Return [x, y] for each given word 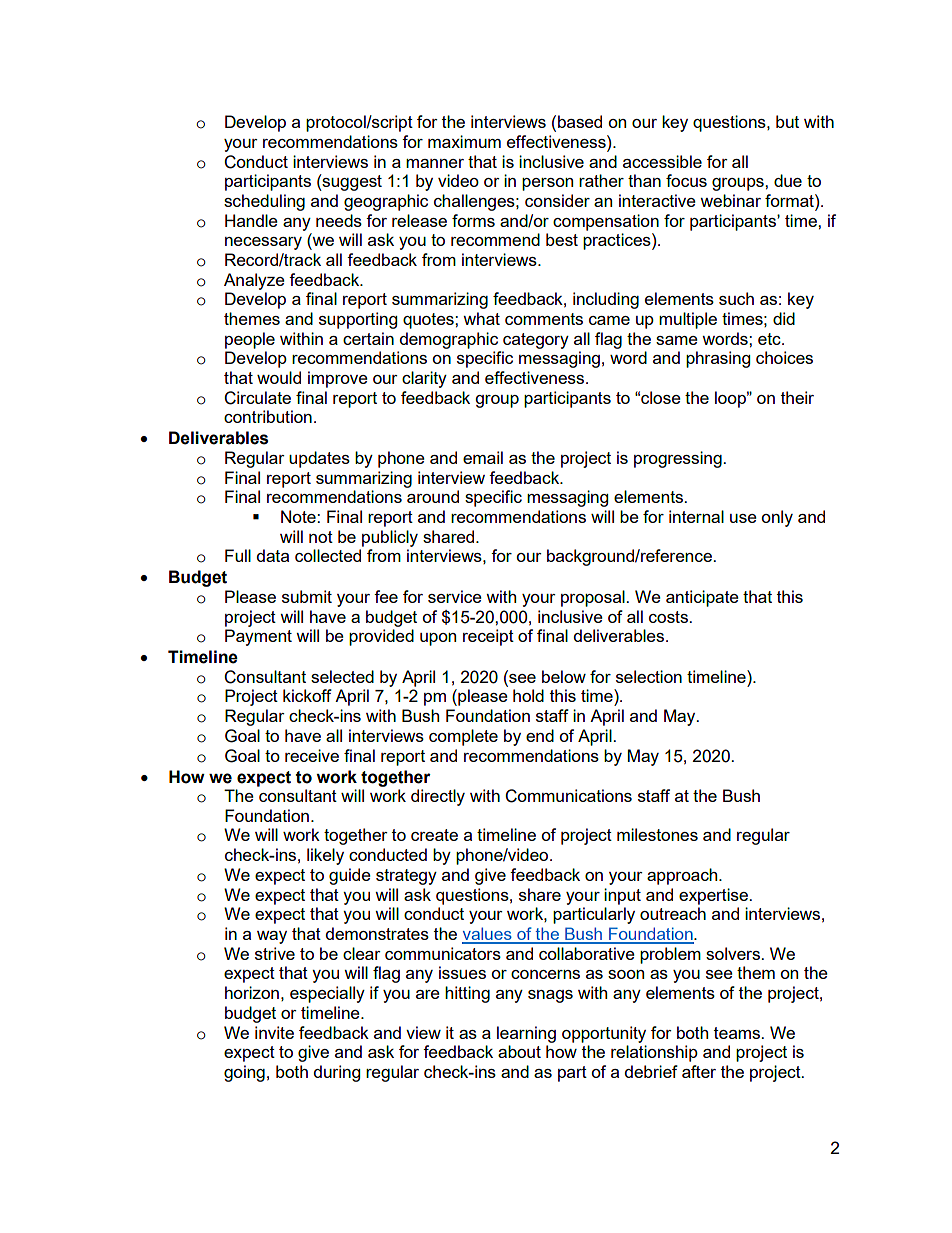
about [519, 1051]
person [547, 184]
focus [686, 180]
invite [274, 1032]
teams [738, 1033]
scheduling [264, 202]
